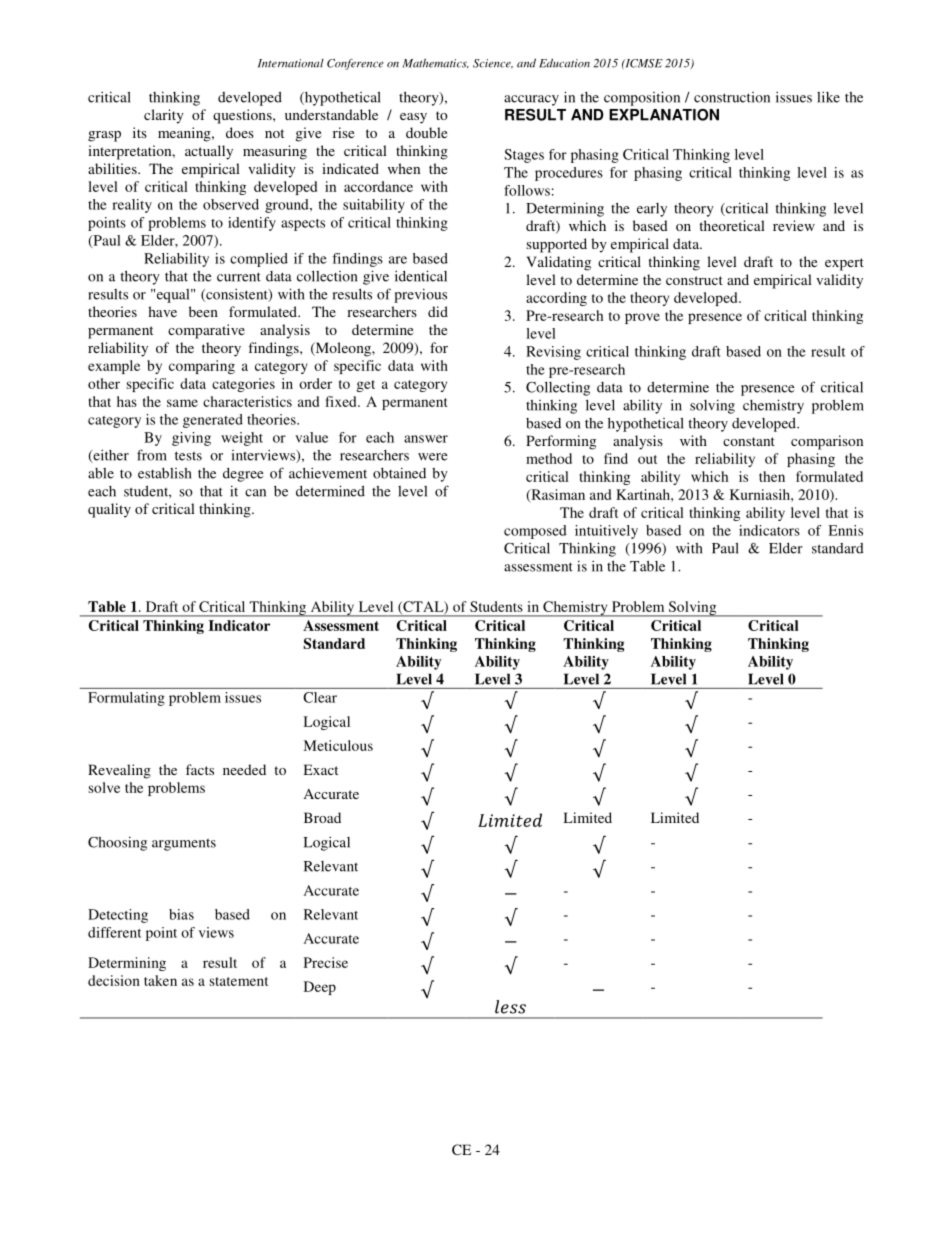 Image resolution: width=952 pixels, height=1233 pixels. What do you see at coordinates (326, 962) in the screenshot?
I see `Precise` at bounding box center [326, 962].
